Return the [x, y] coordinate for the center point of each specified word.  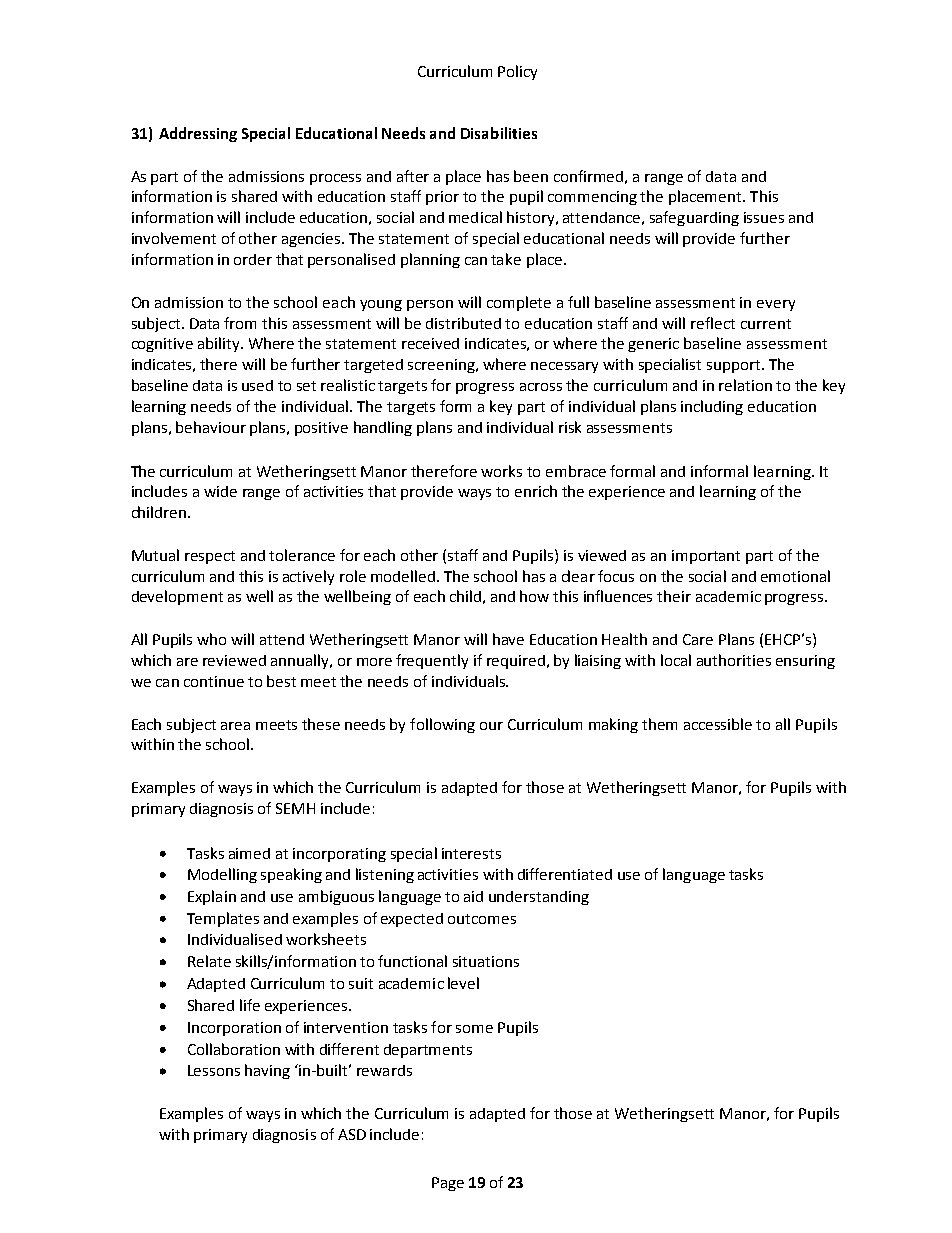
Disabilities [499, 133]
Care [698, 639]
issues [764, 217]
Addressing [198, 134]
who [211, 639]
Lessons [214, 1070]
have [508, 639]
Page [448, 1184]
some [474, 1029]
